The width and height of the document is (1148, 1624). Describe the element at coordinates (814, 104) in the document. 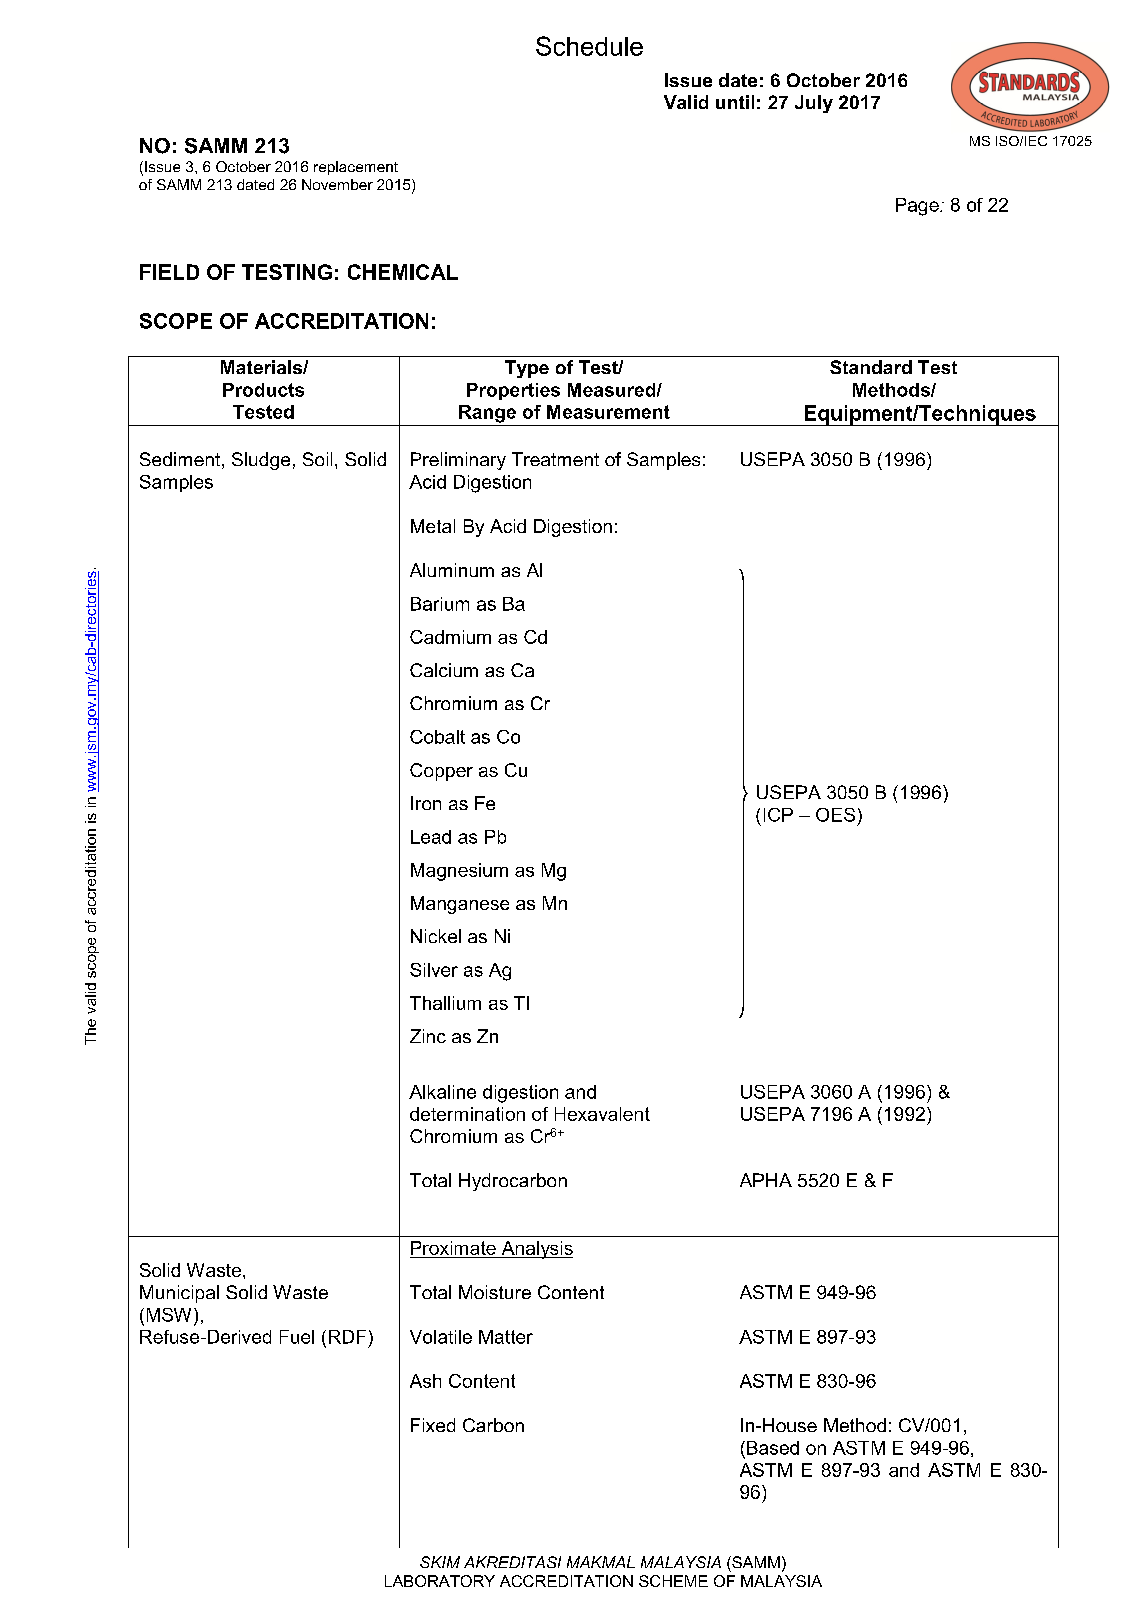

I see `July` at that location.
